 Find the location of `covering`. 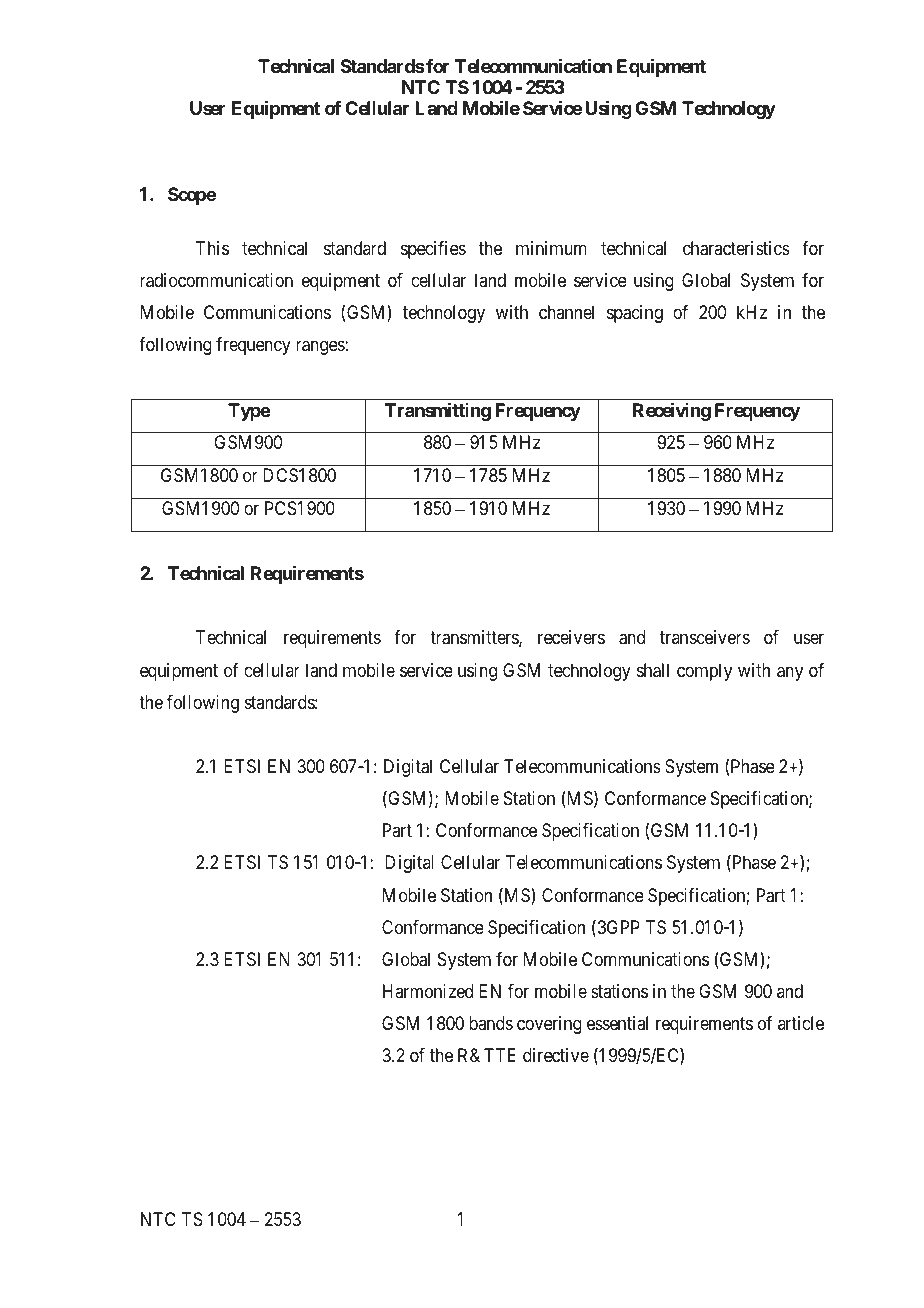

covering is located at coordinates (549, 1025).
